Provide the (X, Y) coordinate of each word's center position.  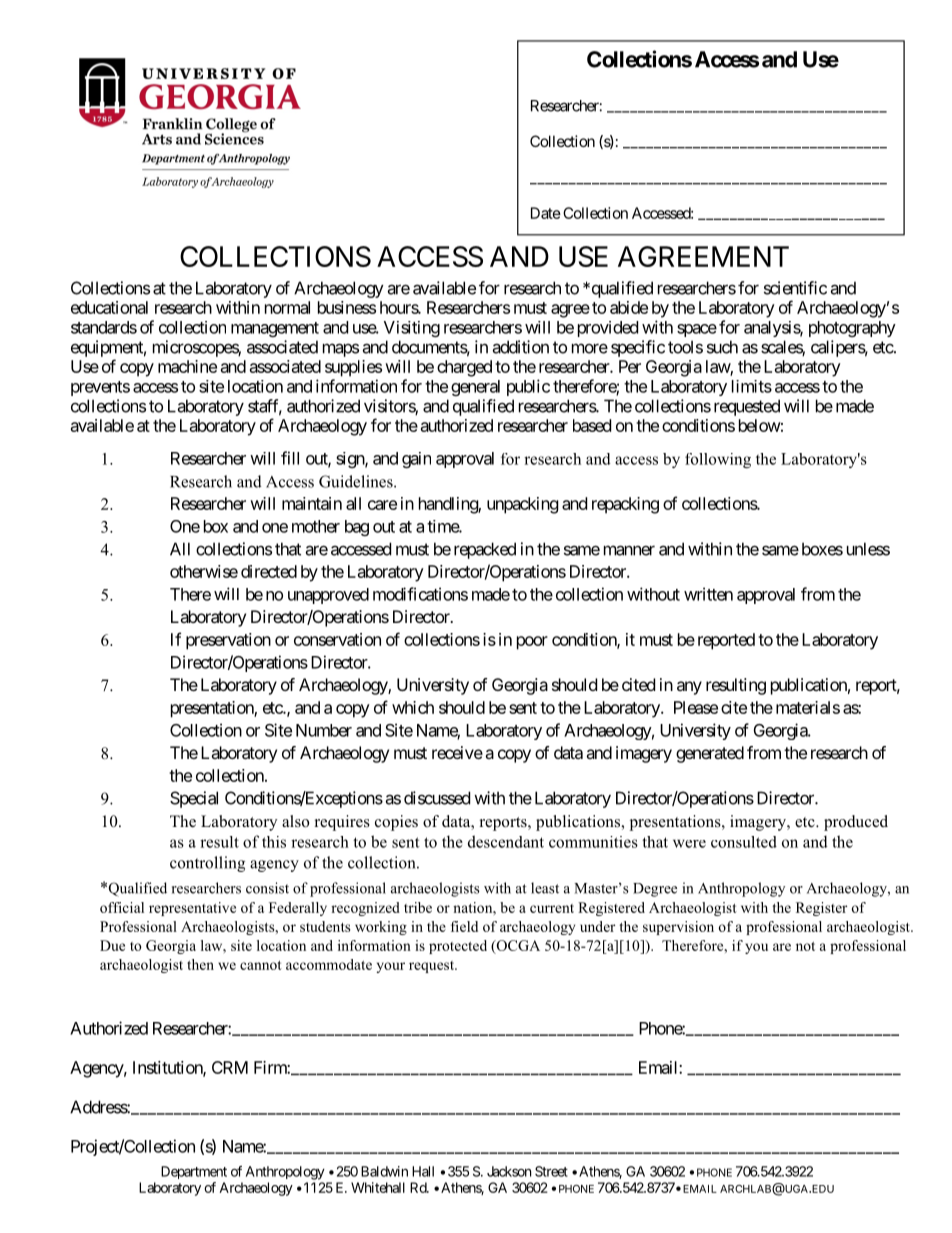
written (708, 594)
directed (269, 571)
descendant (506, 841)
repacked (485, 550)
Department (194, 1172)
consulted (744, 842)
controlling (207, 864)
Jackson (509, 1171)
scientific (795, 288)
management (275, 329)
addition (520, 347)
